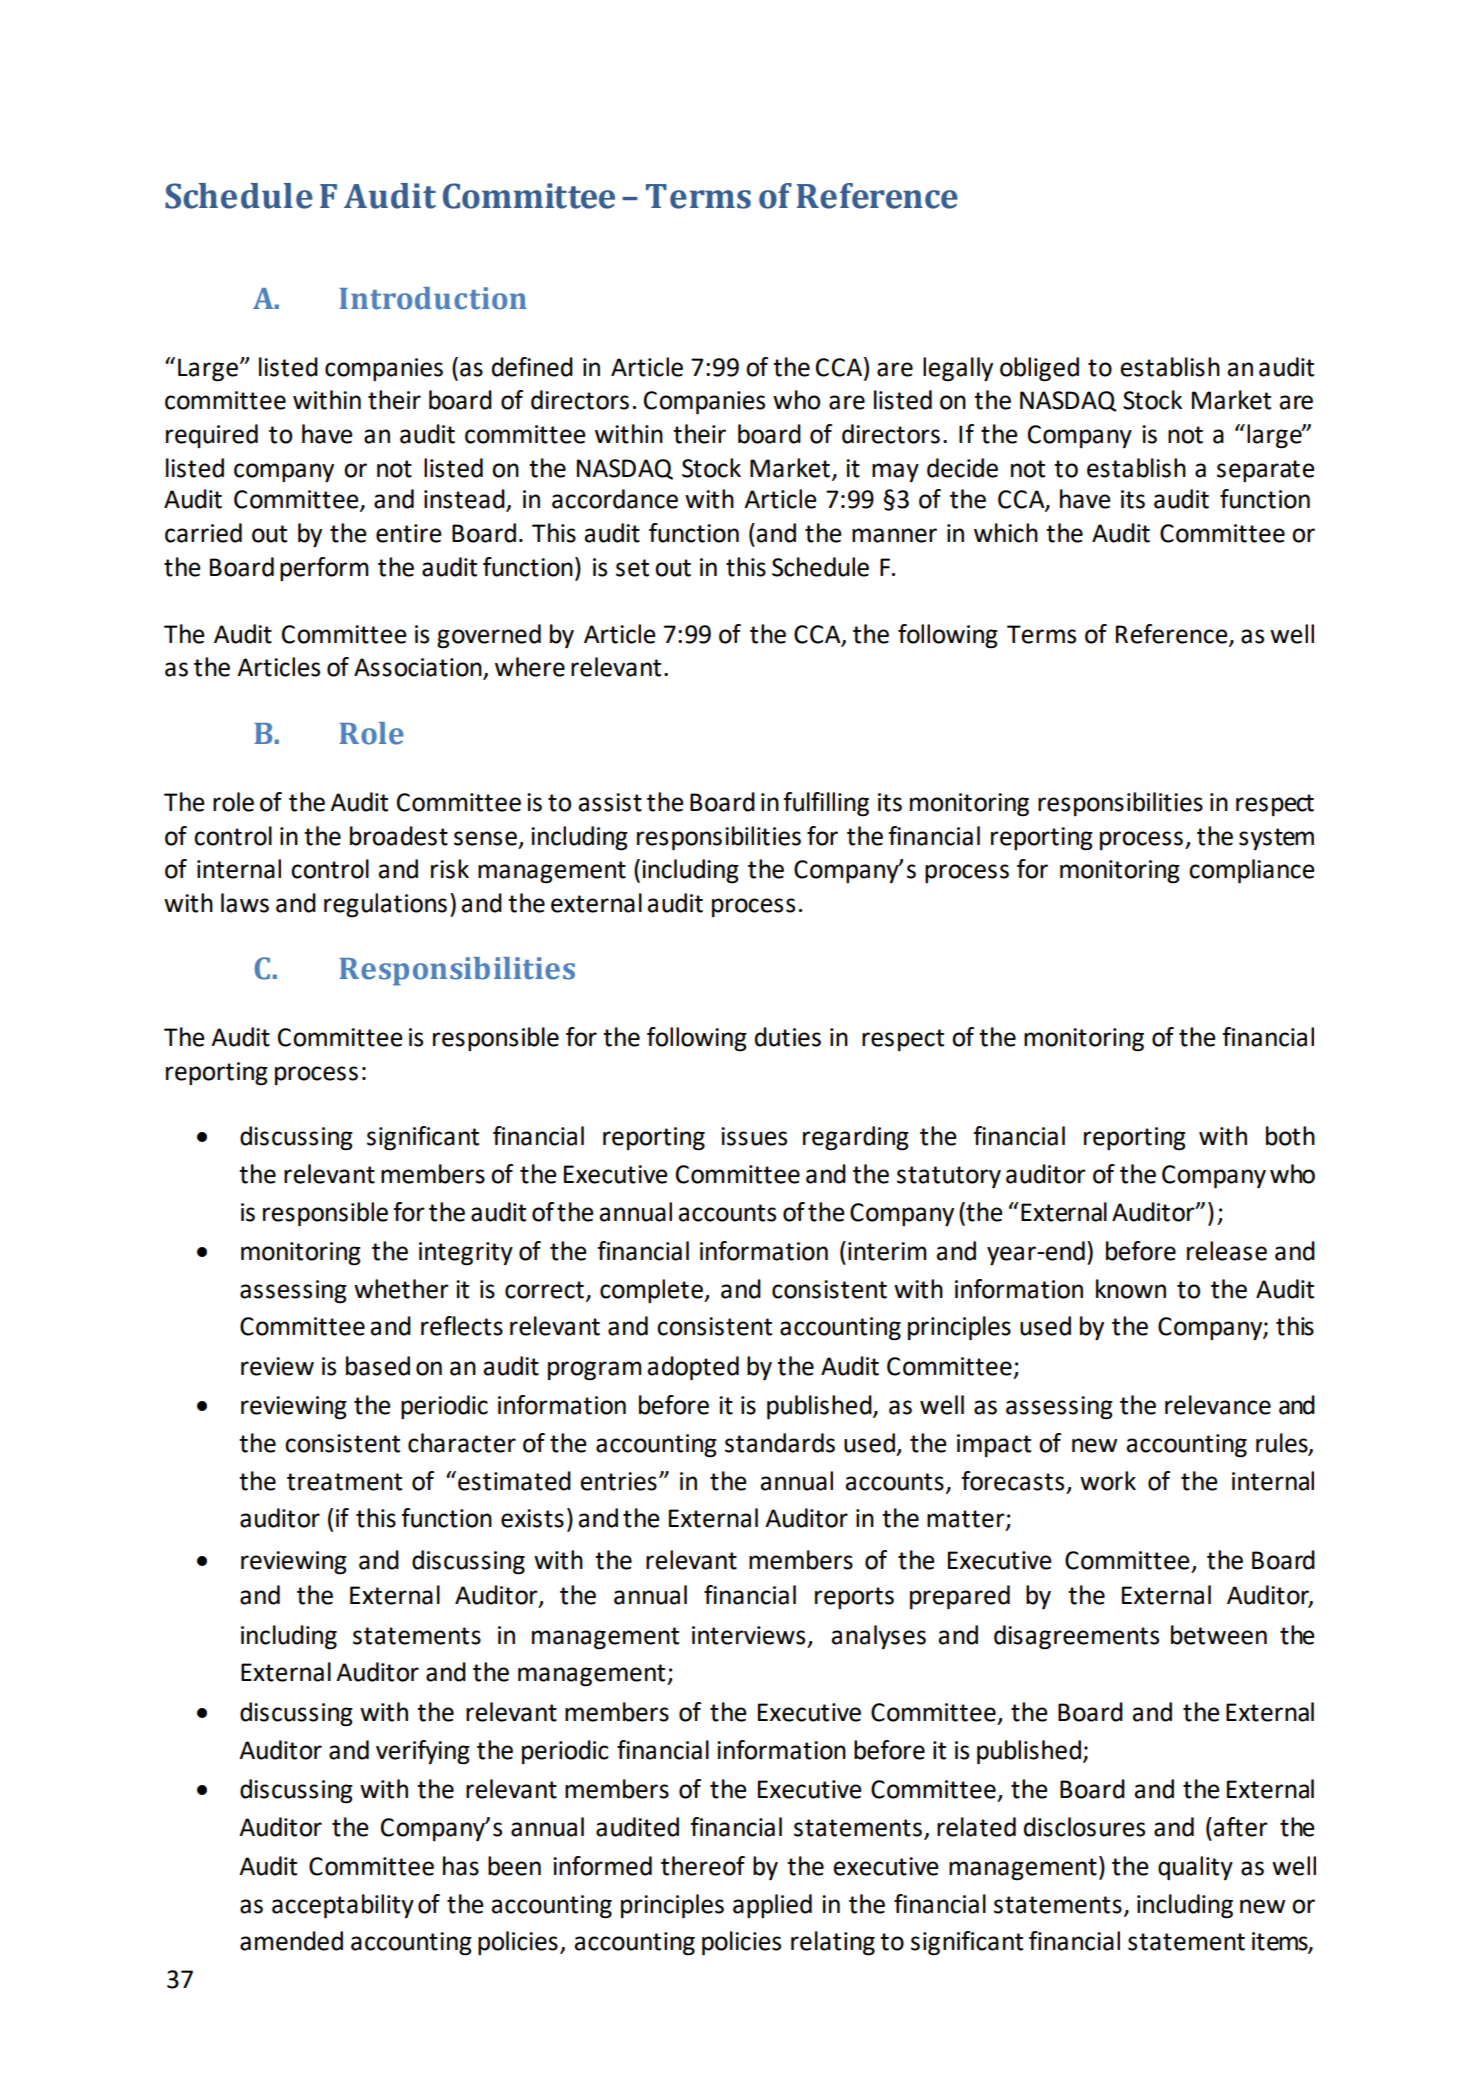 Image resolution: width=1472 pixels, height=2081 pixels. Describe the element at coordinates (419, 668) in the document. I see `Association` at that location.
